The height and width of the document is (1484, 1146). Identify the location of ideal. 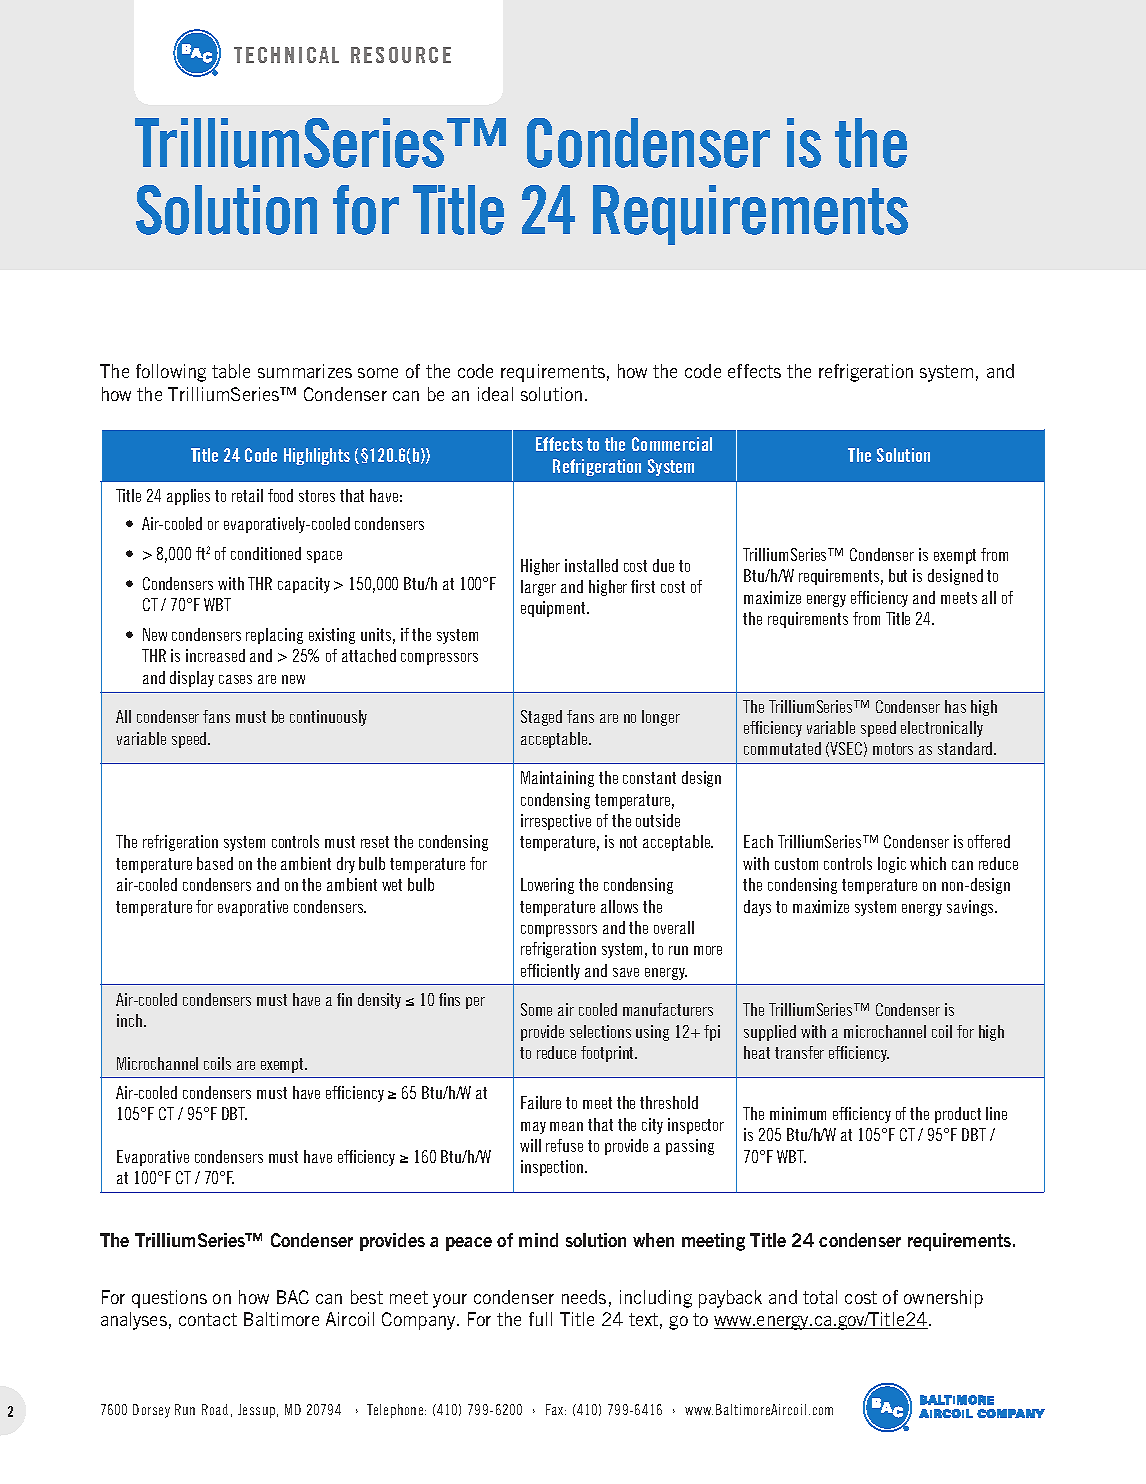
(495, 394).
